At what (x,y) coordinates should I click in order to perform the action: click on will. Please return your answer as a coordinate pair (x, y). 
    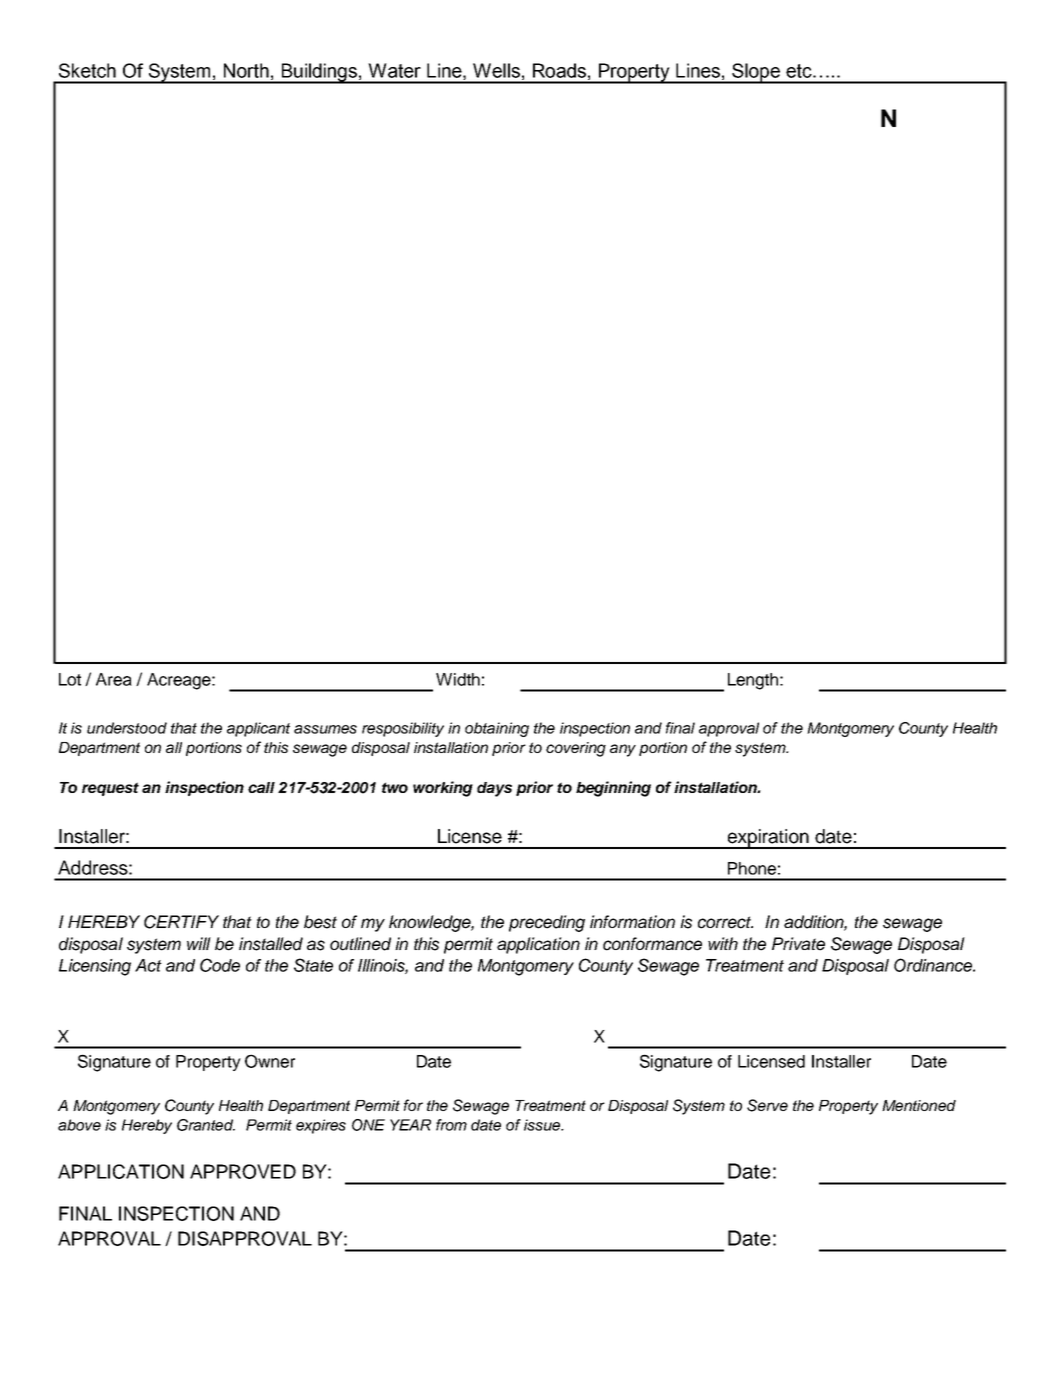
    Looking at the image, I should click on (199, 943).
